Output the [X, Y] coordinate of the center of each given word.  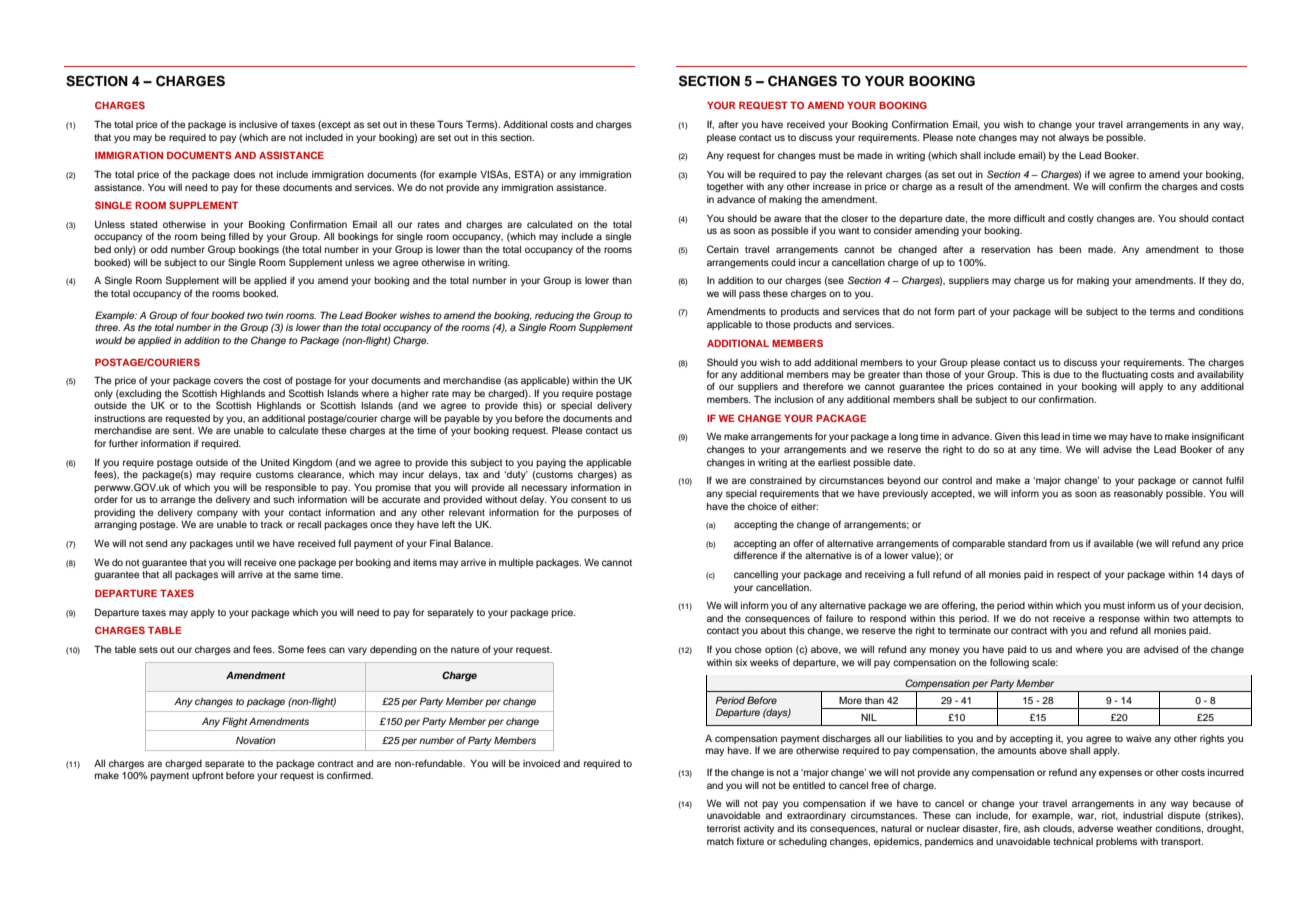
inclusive [258, 124]
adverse [1095, 828]
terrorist [724, 828]
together [725, 188]
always [1074, 138]
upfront [208, 776]
